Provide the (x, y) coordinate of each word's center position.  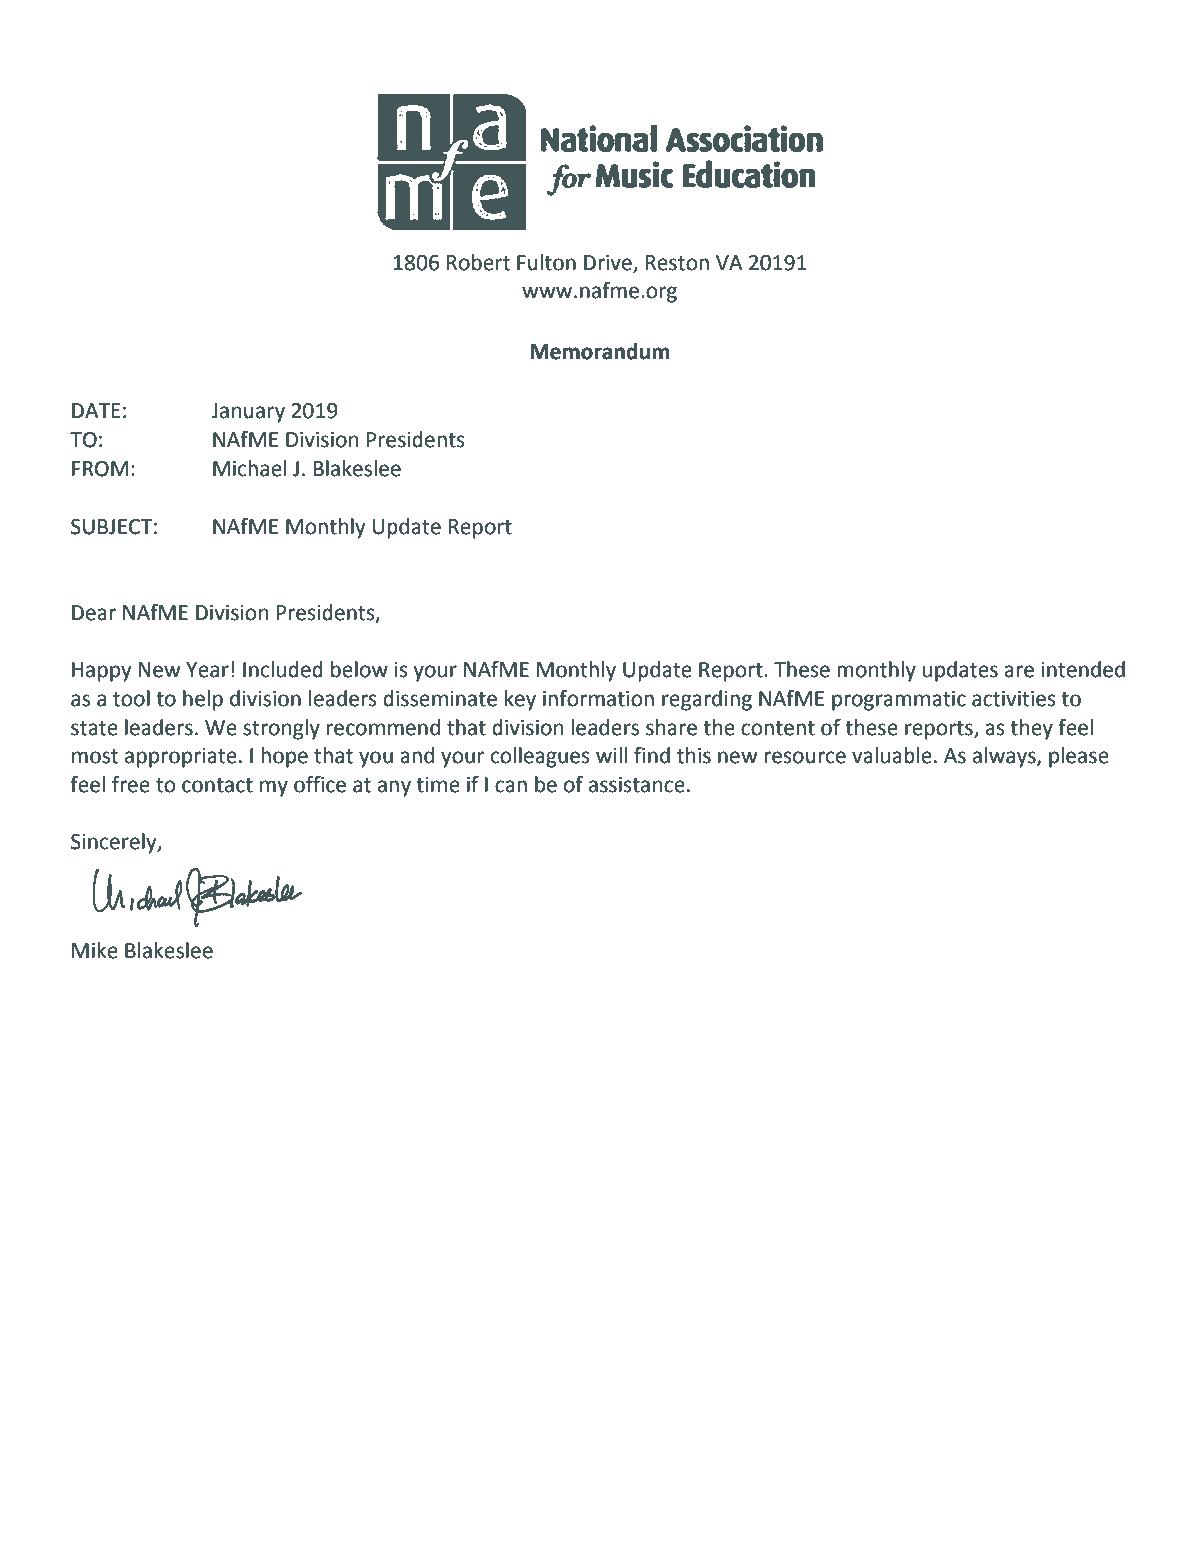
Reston (677, 263)
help (203, 700)
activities (1014, 699)
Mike (95, 950)
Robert (478, 262)
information (598, 698)
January (248, 413)
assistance (637, 785)
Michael (249, 468)
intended (1083, 669)
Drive (609, 263)
